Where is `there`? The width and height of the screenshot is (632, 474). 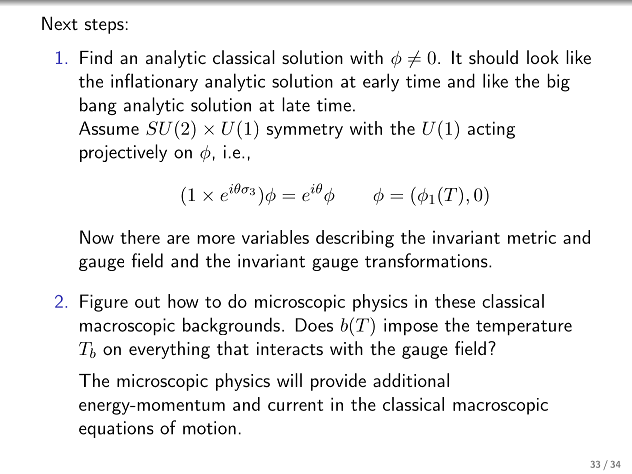 there is located at coordinates (140, 237).
